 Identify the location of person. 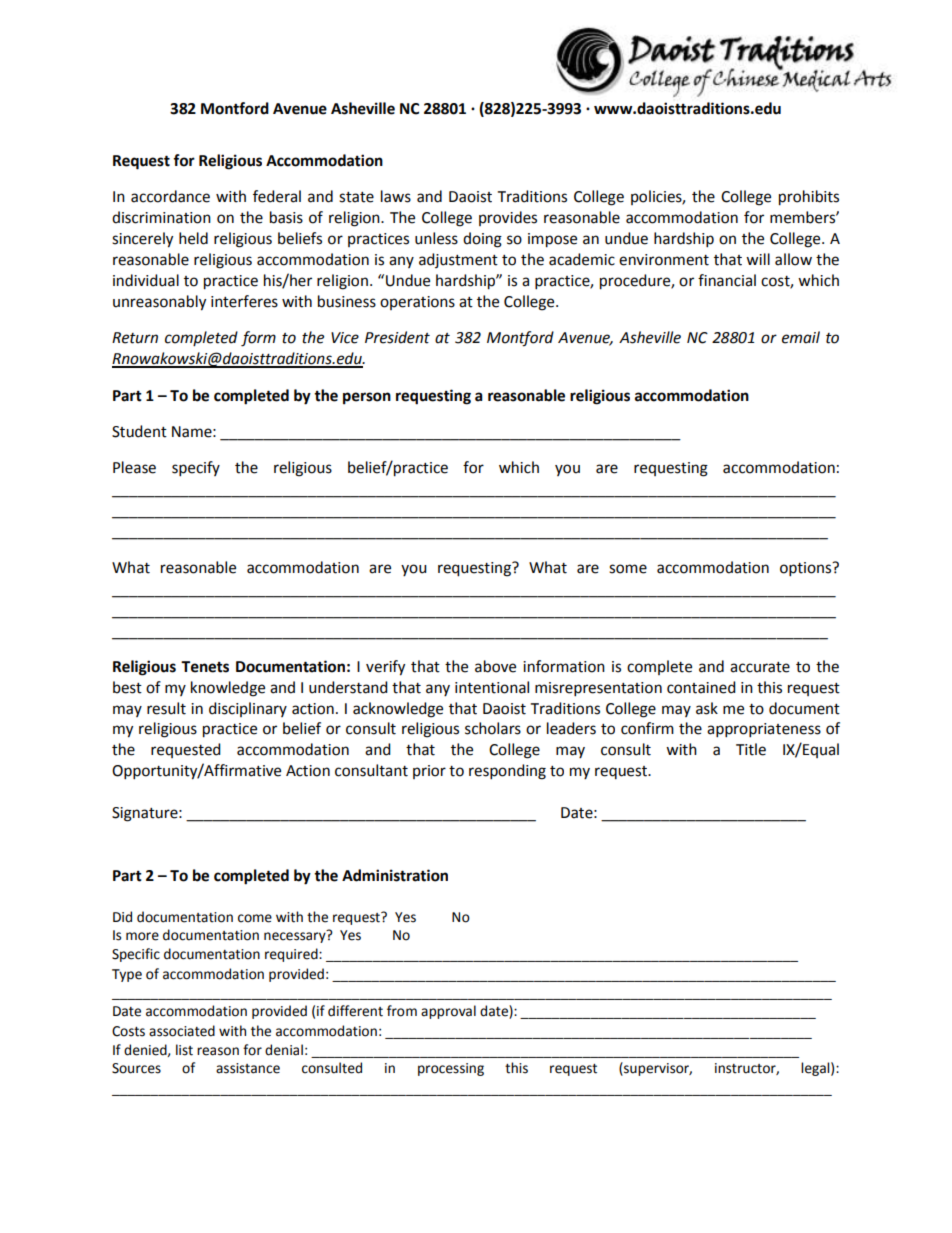
(367, 398).
